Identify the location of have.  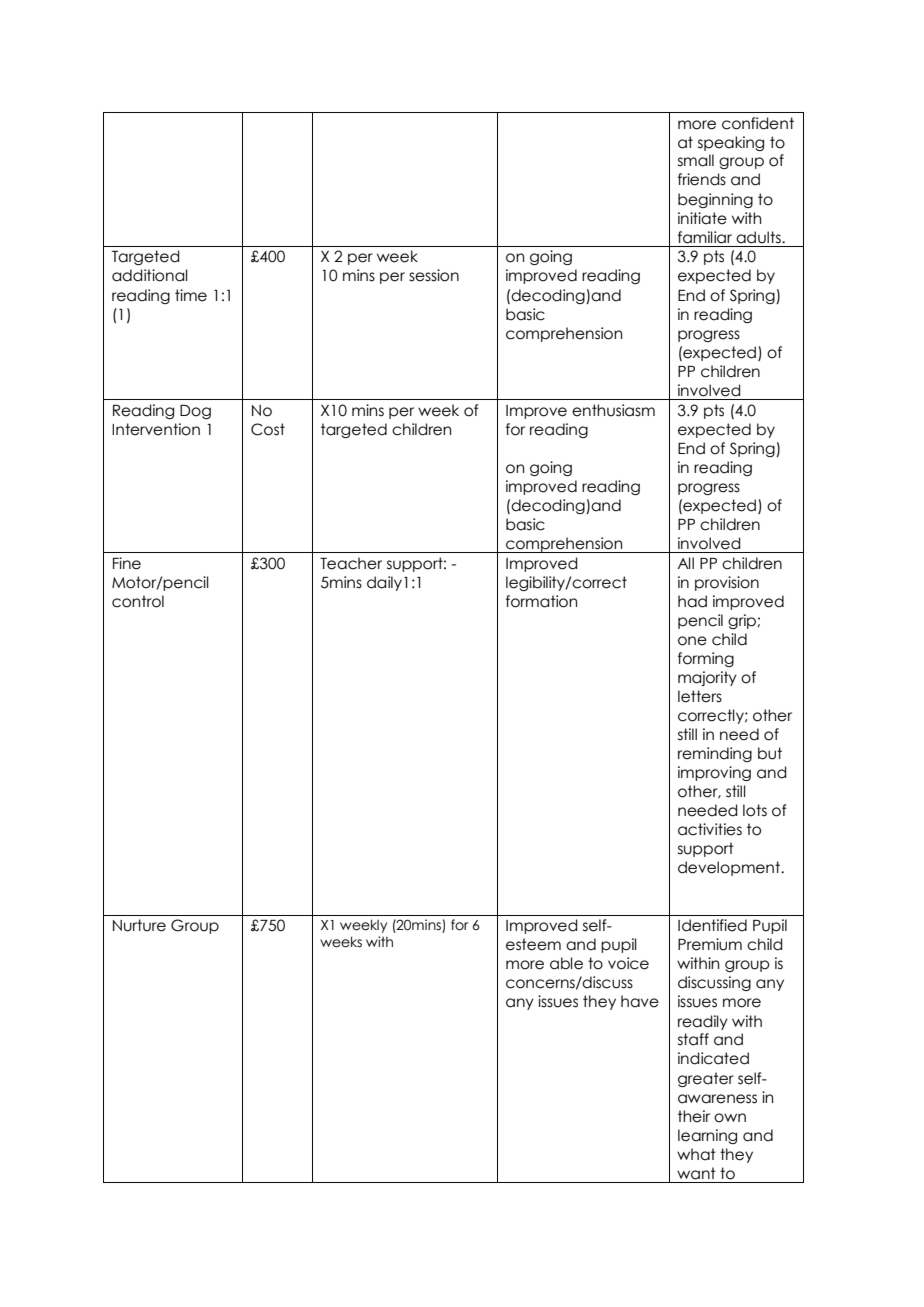
(640, 1001).
